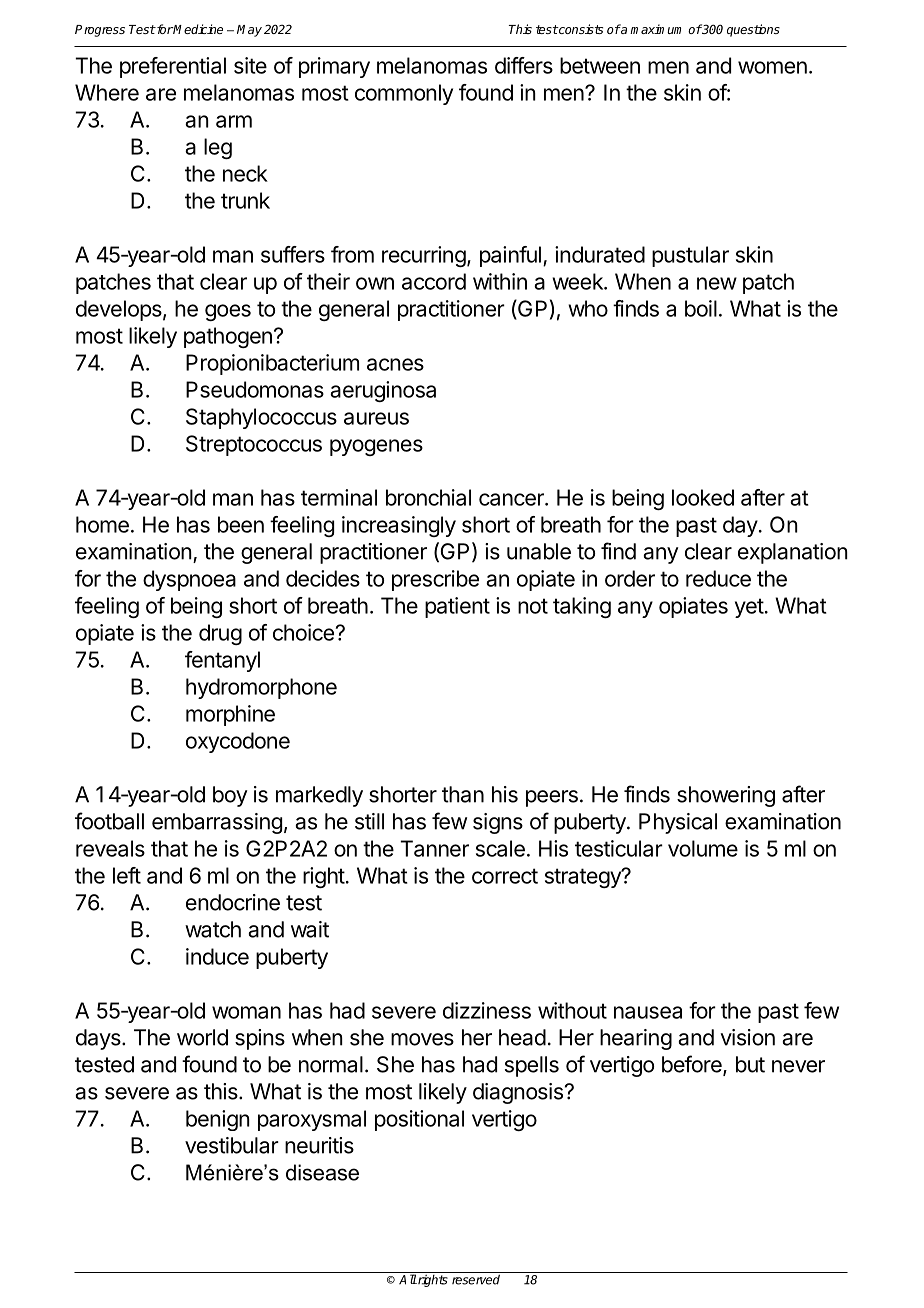 The width and height of the screenshot is (924, 1308). What do you see at coordinates (476, 1279) in the screenshot?
I see `reserved` at bounding box center [476, 1279].
